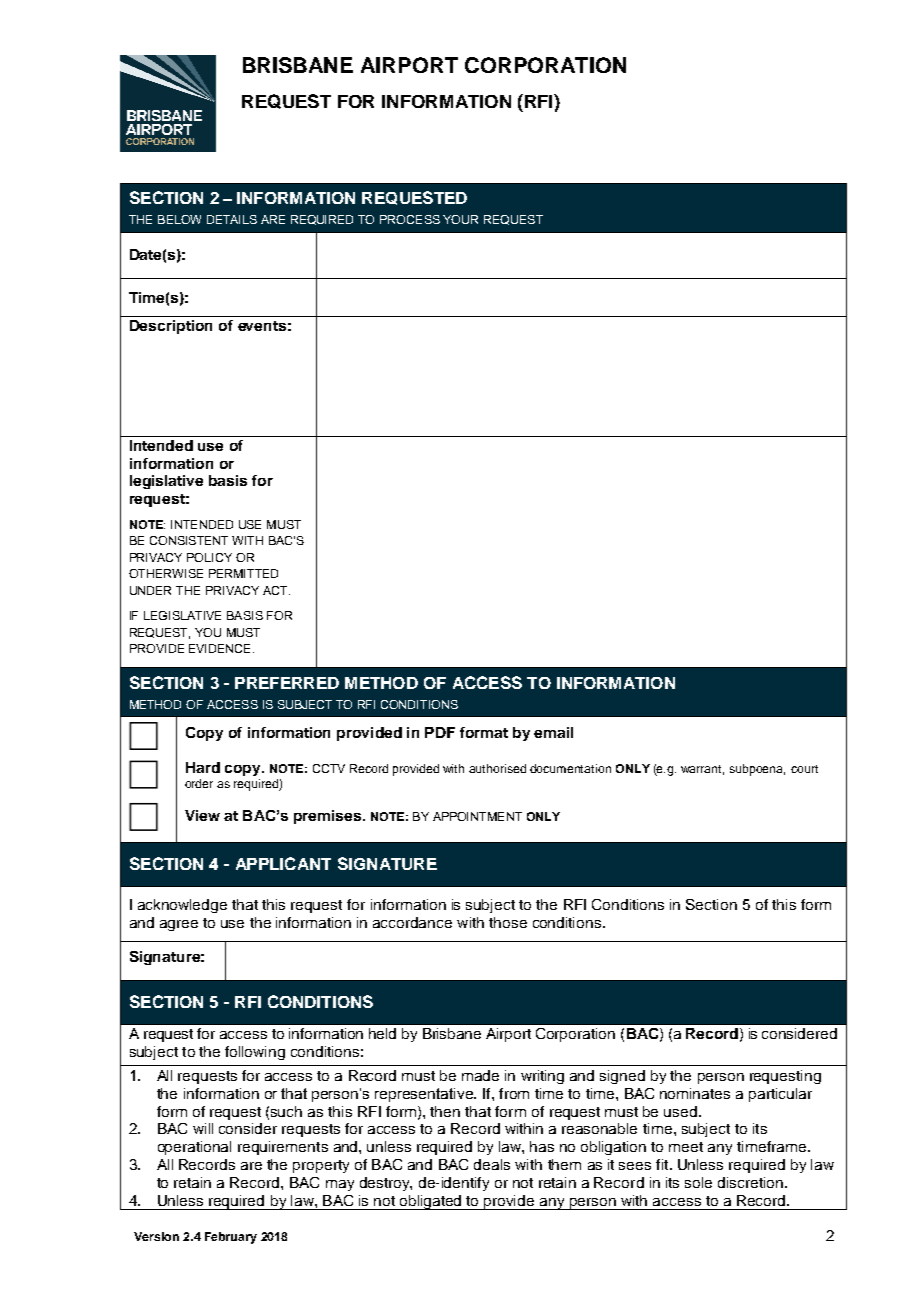 The width and height of the screenshot is (924, 1308). What do you see at coordinates (750, 1182) in the screenshot?
I see `discretion` at bounding box center [750, 1182].
